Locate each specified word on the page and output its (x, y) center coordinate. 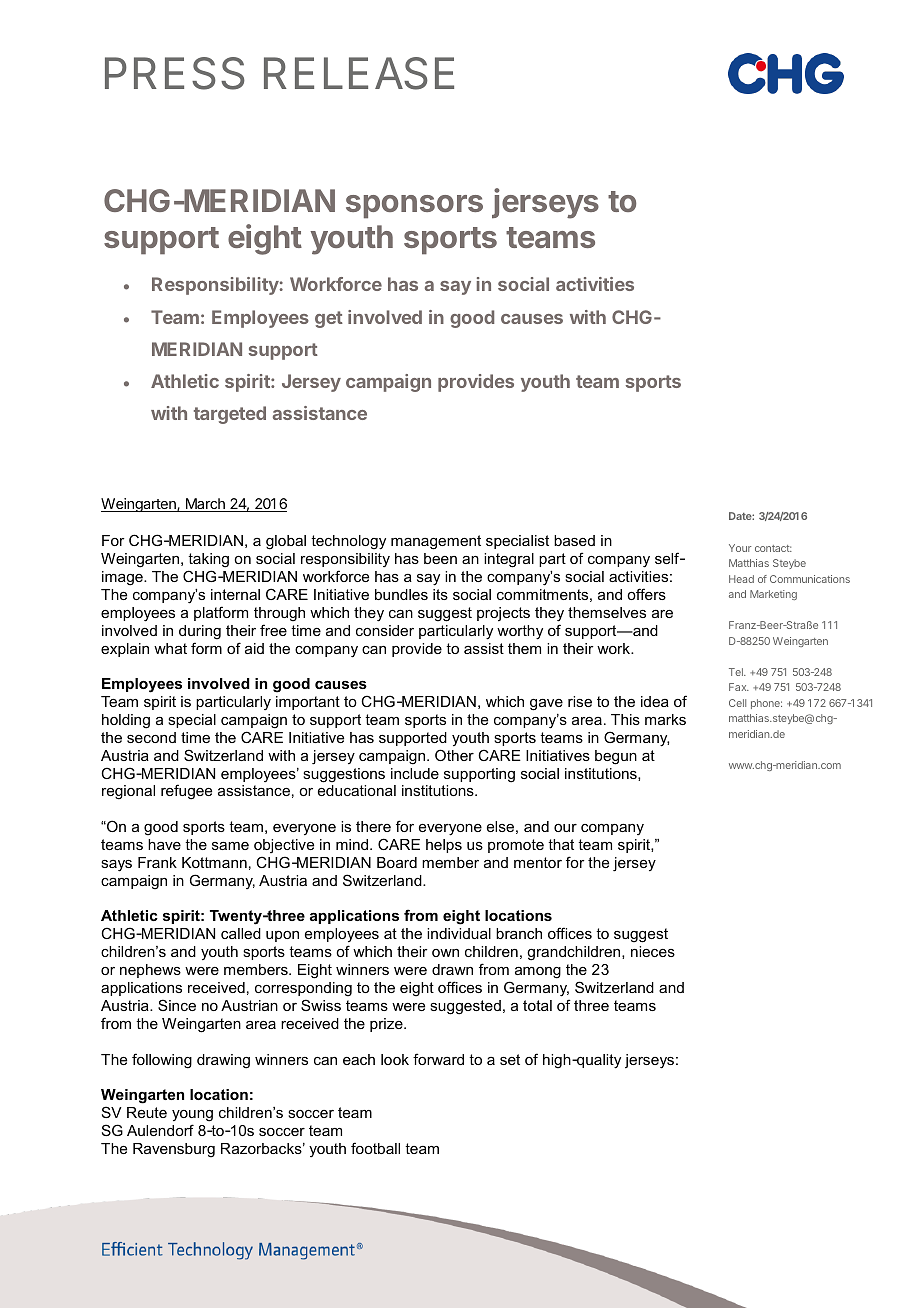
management (436, 542)
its (440, 594)
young (192, 1116)
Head (741, 579)
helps (444, 846)
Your (740, 548)
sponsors (414, 207)
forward (438, 1059)
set (510, 1059)
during (200, 632)
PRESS (175, 73)
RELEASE (359, 73)
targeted (230, 415)
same (230, 846)
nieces (653, 951)
